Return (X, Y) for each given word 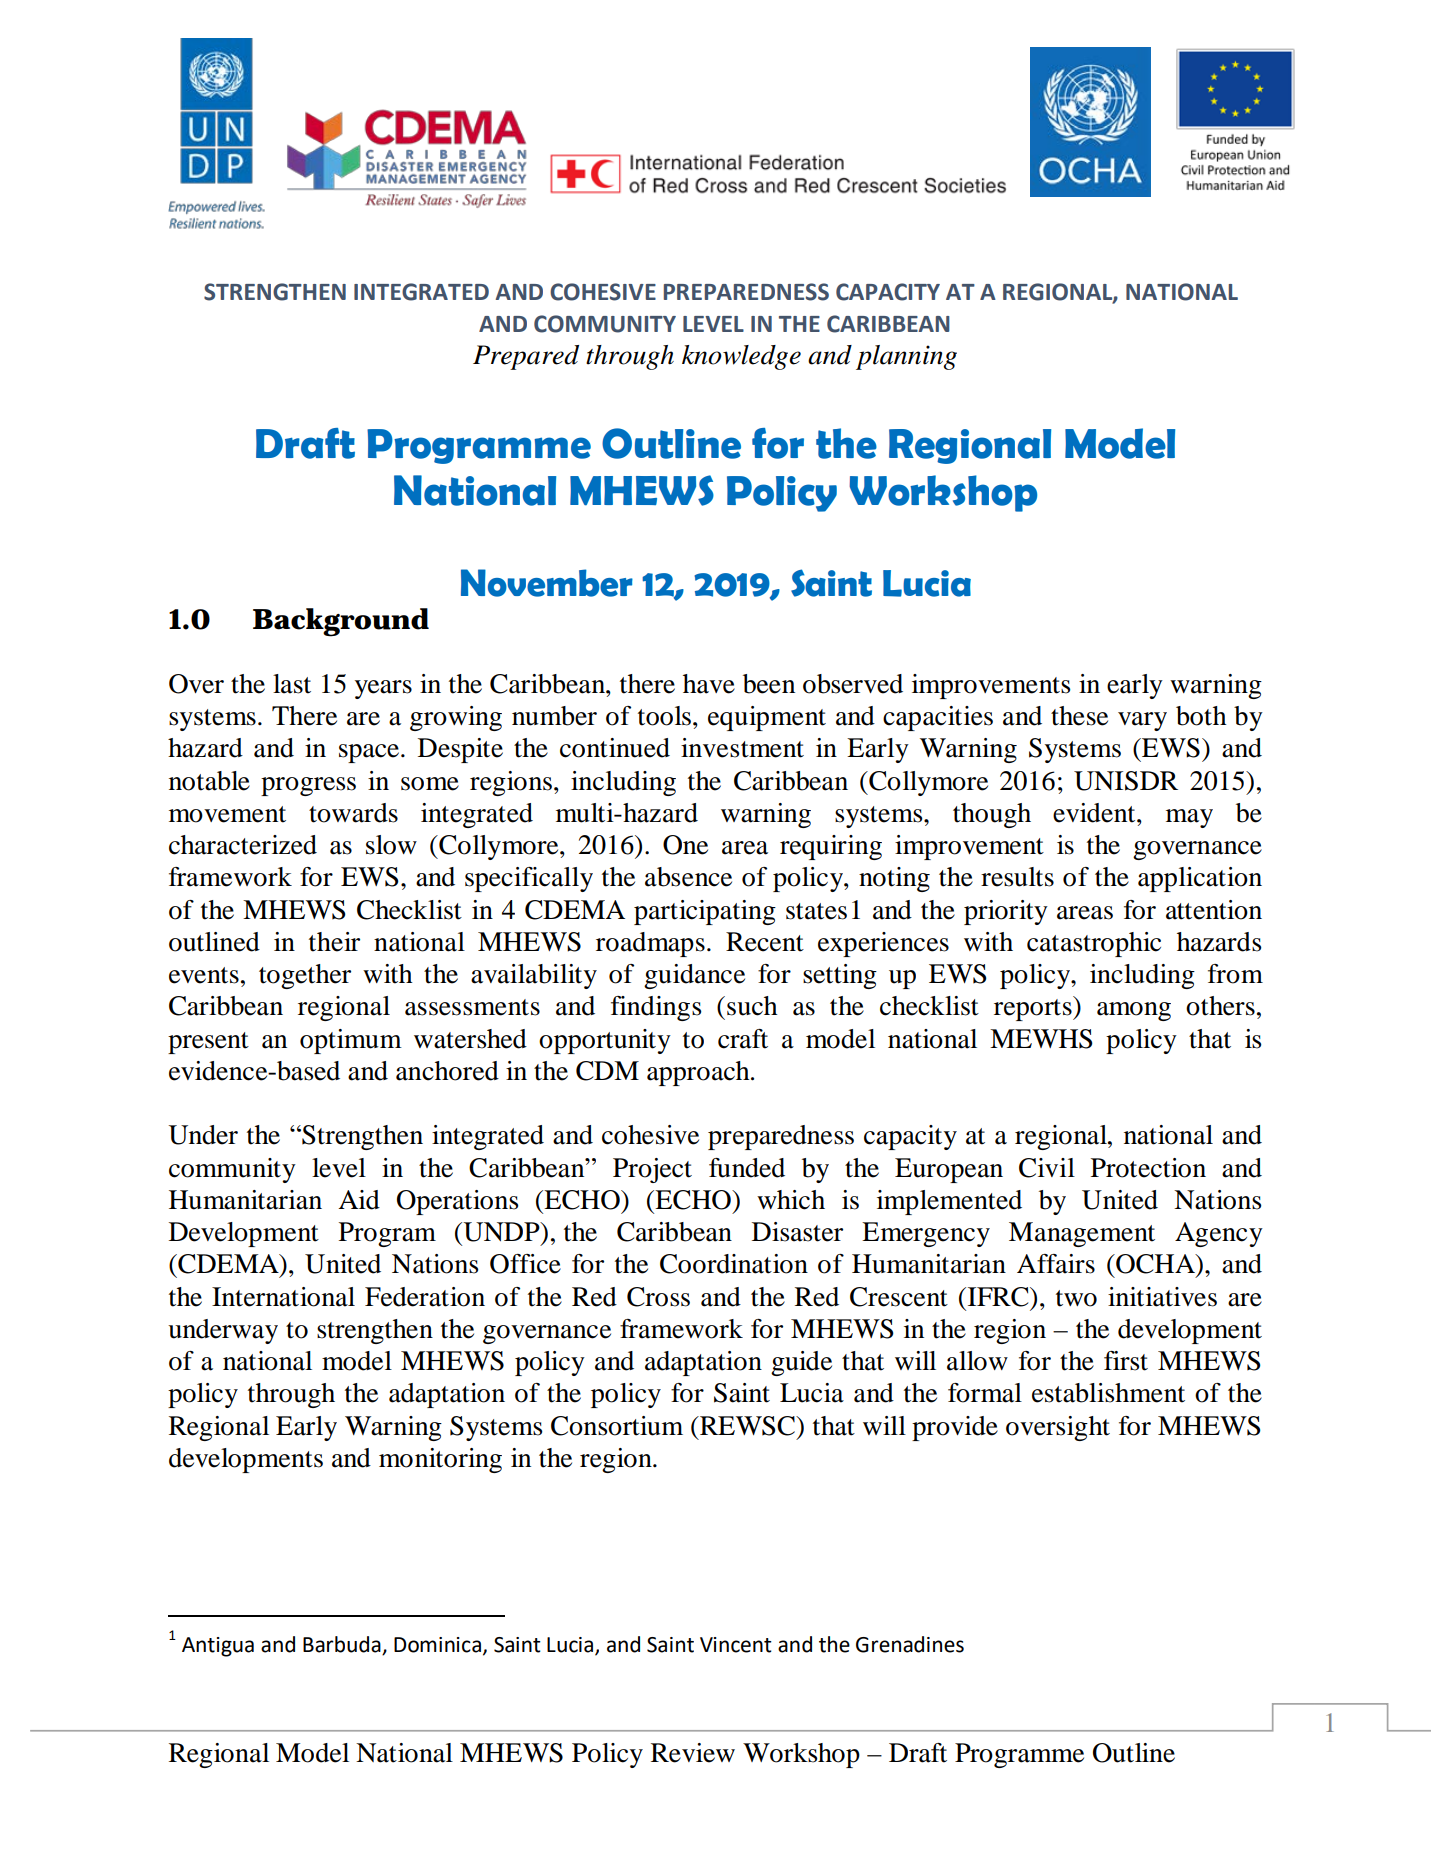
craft (743, 1039)
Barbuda (342, 1644)
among (1134, 1011)
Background (341, 622)
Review (693, 1753)
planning (906, 357)
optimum (351, 1041)
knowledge (741, 357)
